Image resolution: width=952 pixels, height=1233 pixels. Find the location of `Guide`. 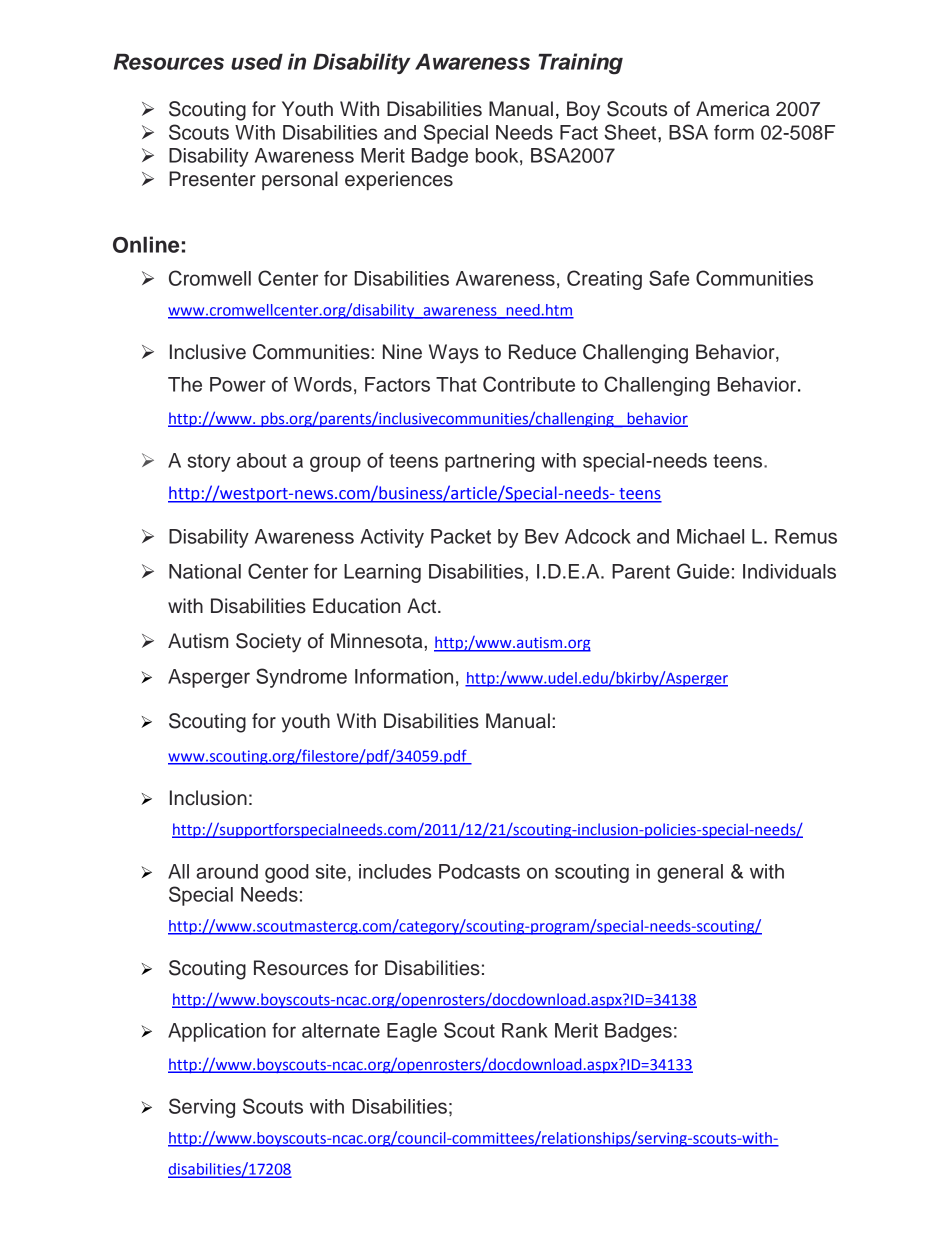

Guide is located at coordinates (703, 571).
